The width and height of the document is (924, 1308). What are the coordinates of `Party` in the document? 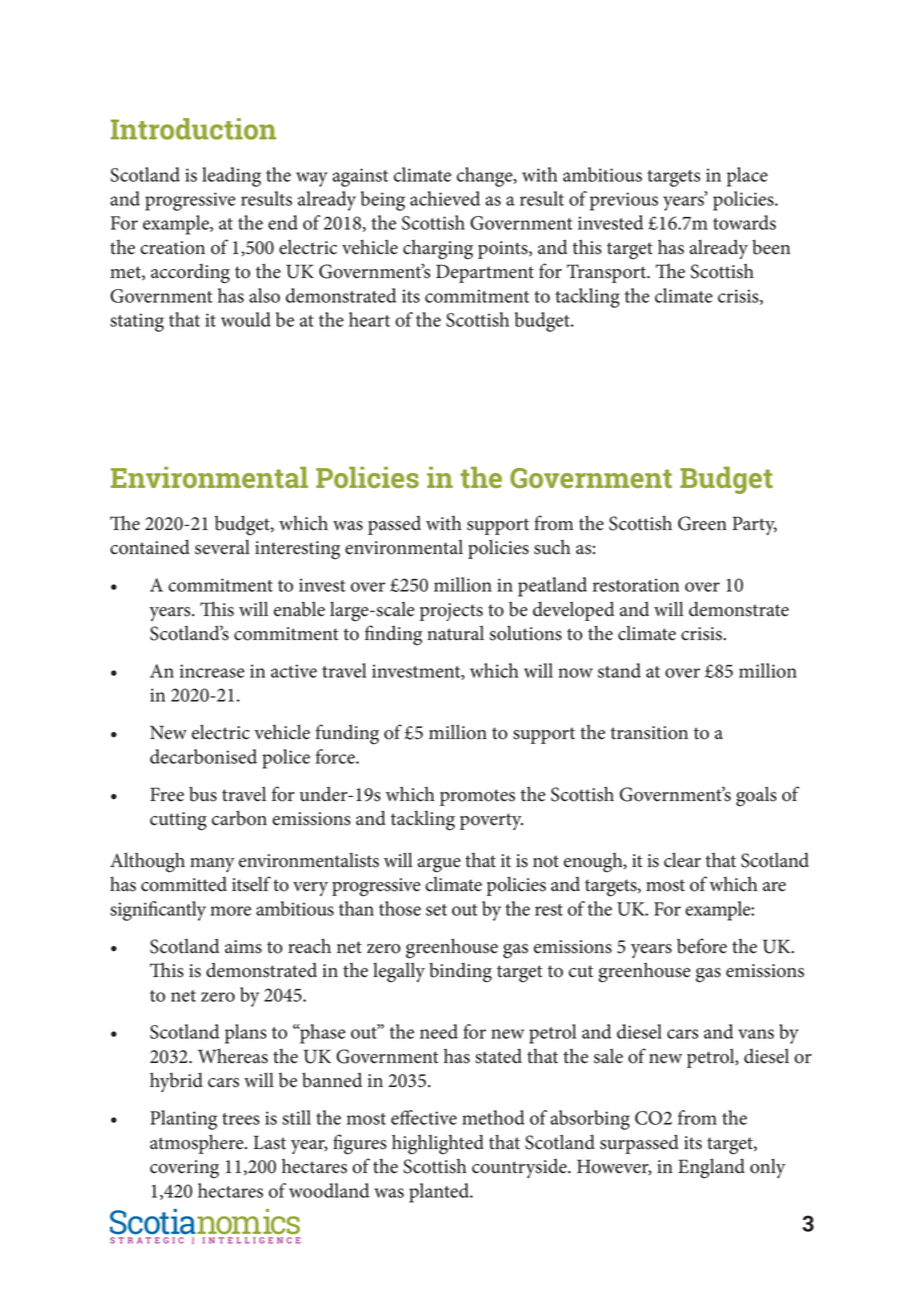 It's located at (754, 525).
